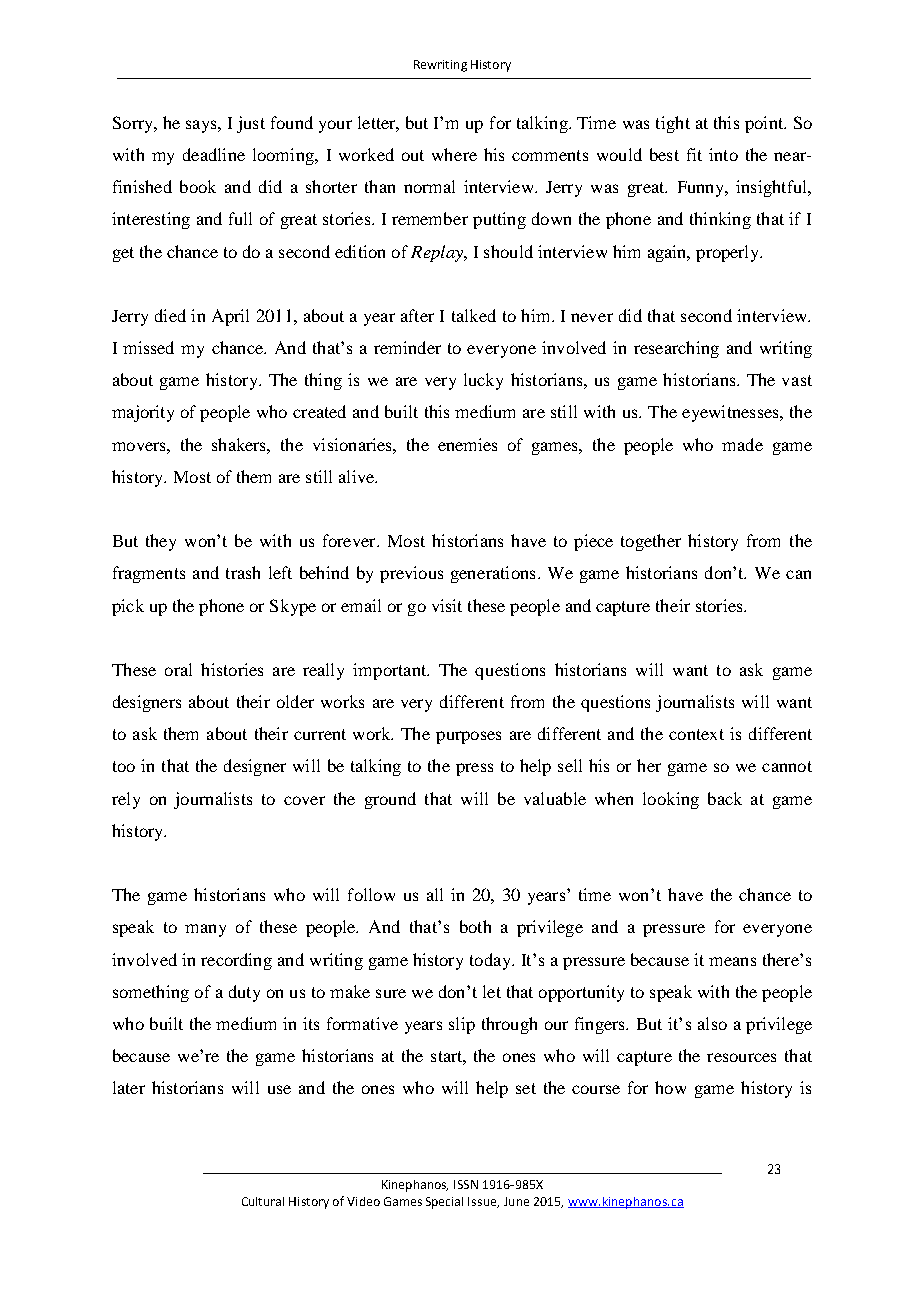 This page has height=1309, width=924. What do you see at coordinates (723, 154) in the page?
I see `into` at bounding box center [723, 154].
